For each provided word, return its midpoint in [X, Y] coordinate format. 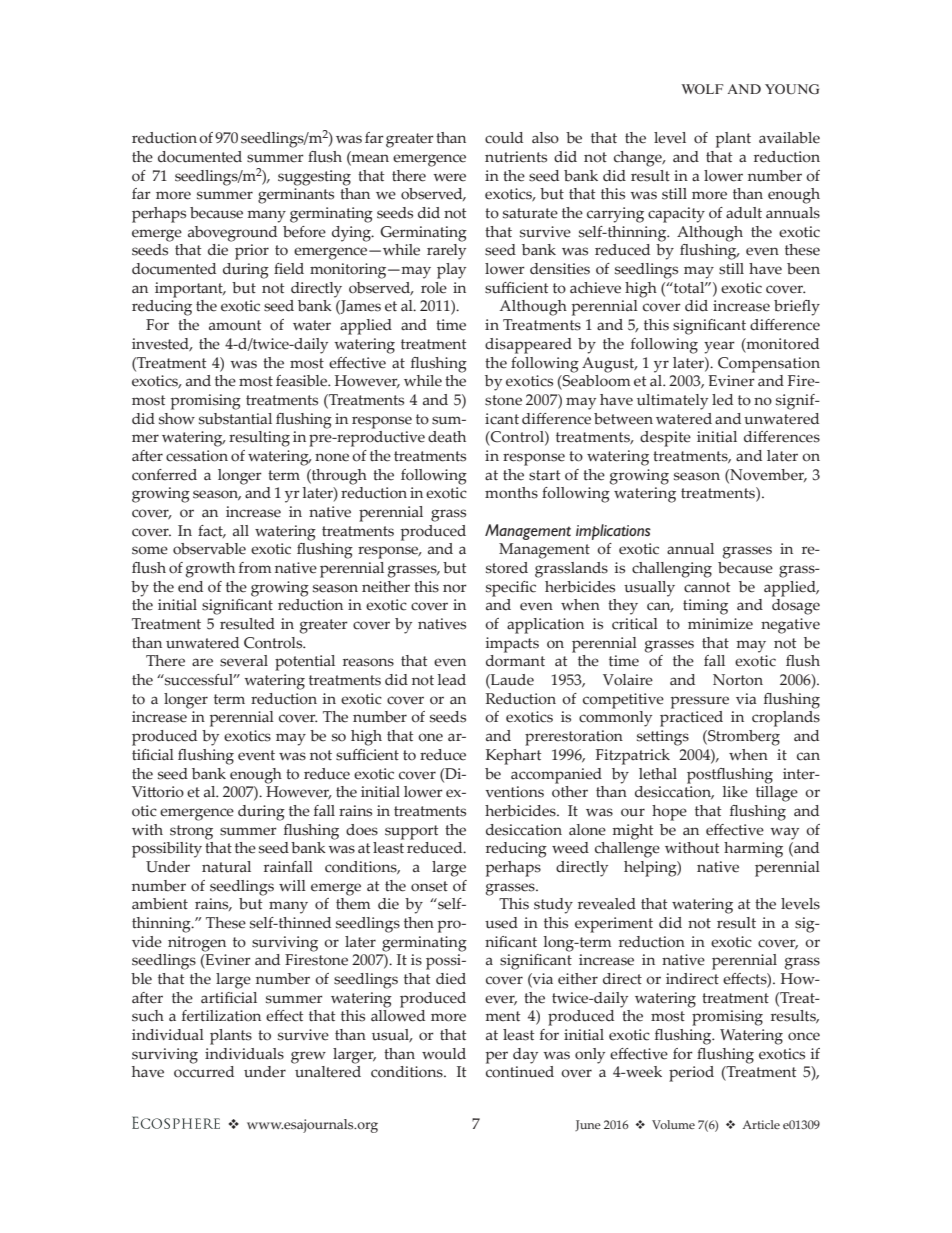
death [447, 437]
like [735, 792]
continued [520, 1072]
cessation [197, 456]
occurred [204, 1072]
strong [191, 832]
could [504, 138]
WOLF [702, 89]
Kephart [514, 757]
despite [665, 439]
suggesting [314, 178]
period [691, 1074]
